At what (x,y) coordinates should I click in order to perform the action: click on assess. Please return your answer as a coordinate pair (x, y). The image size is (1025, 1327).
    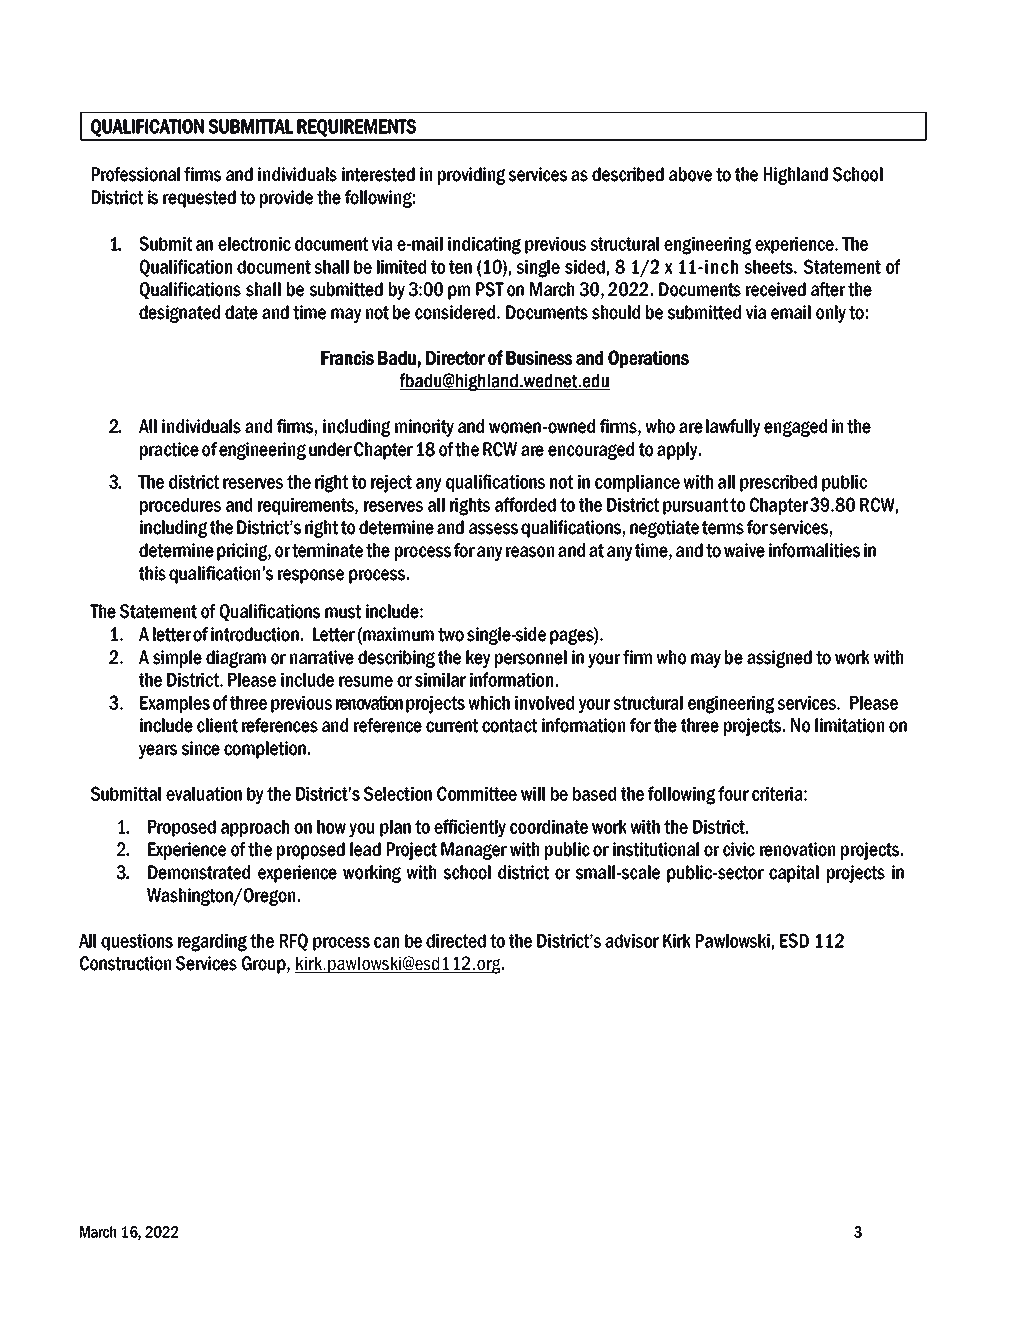
    Looking at the image, I should click on (493, 529).
